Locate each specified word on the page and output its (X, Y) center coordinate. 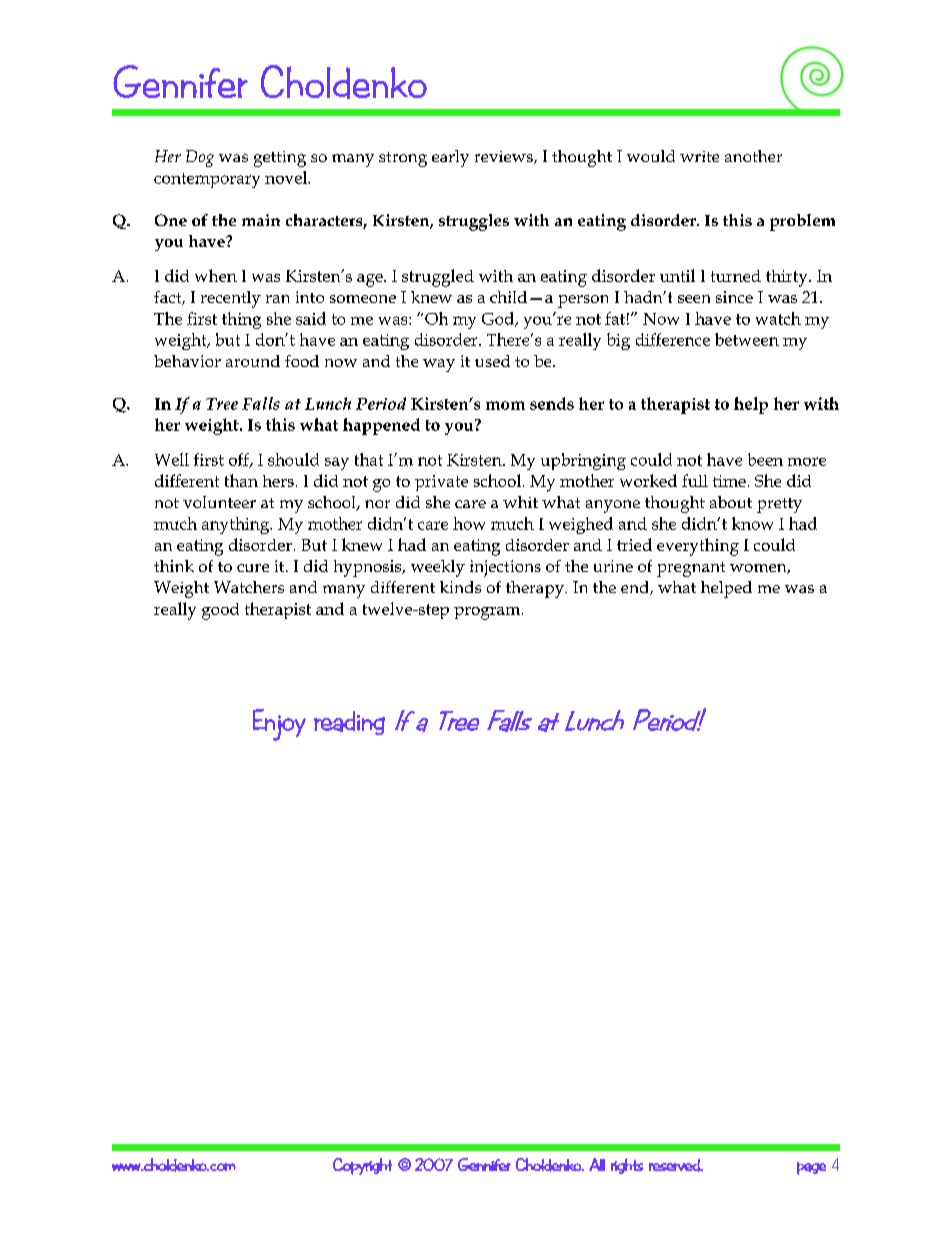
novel (287, 177)
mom (505, 405)
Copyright (362, 1166)
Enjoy (279, 725)
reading (349, 723)
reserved (675, 1165)
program (488, 613)
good (220, 611)
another (753, 156)
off (240, 460)
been (765, 459)
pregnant (691, 569)
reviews (505, 157)
